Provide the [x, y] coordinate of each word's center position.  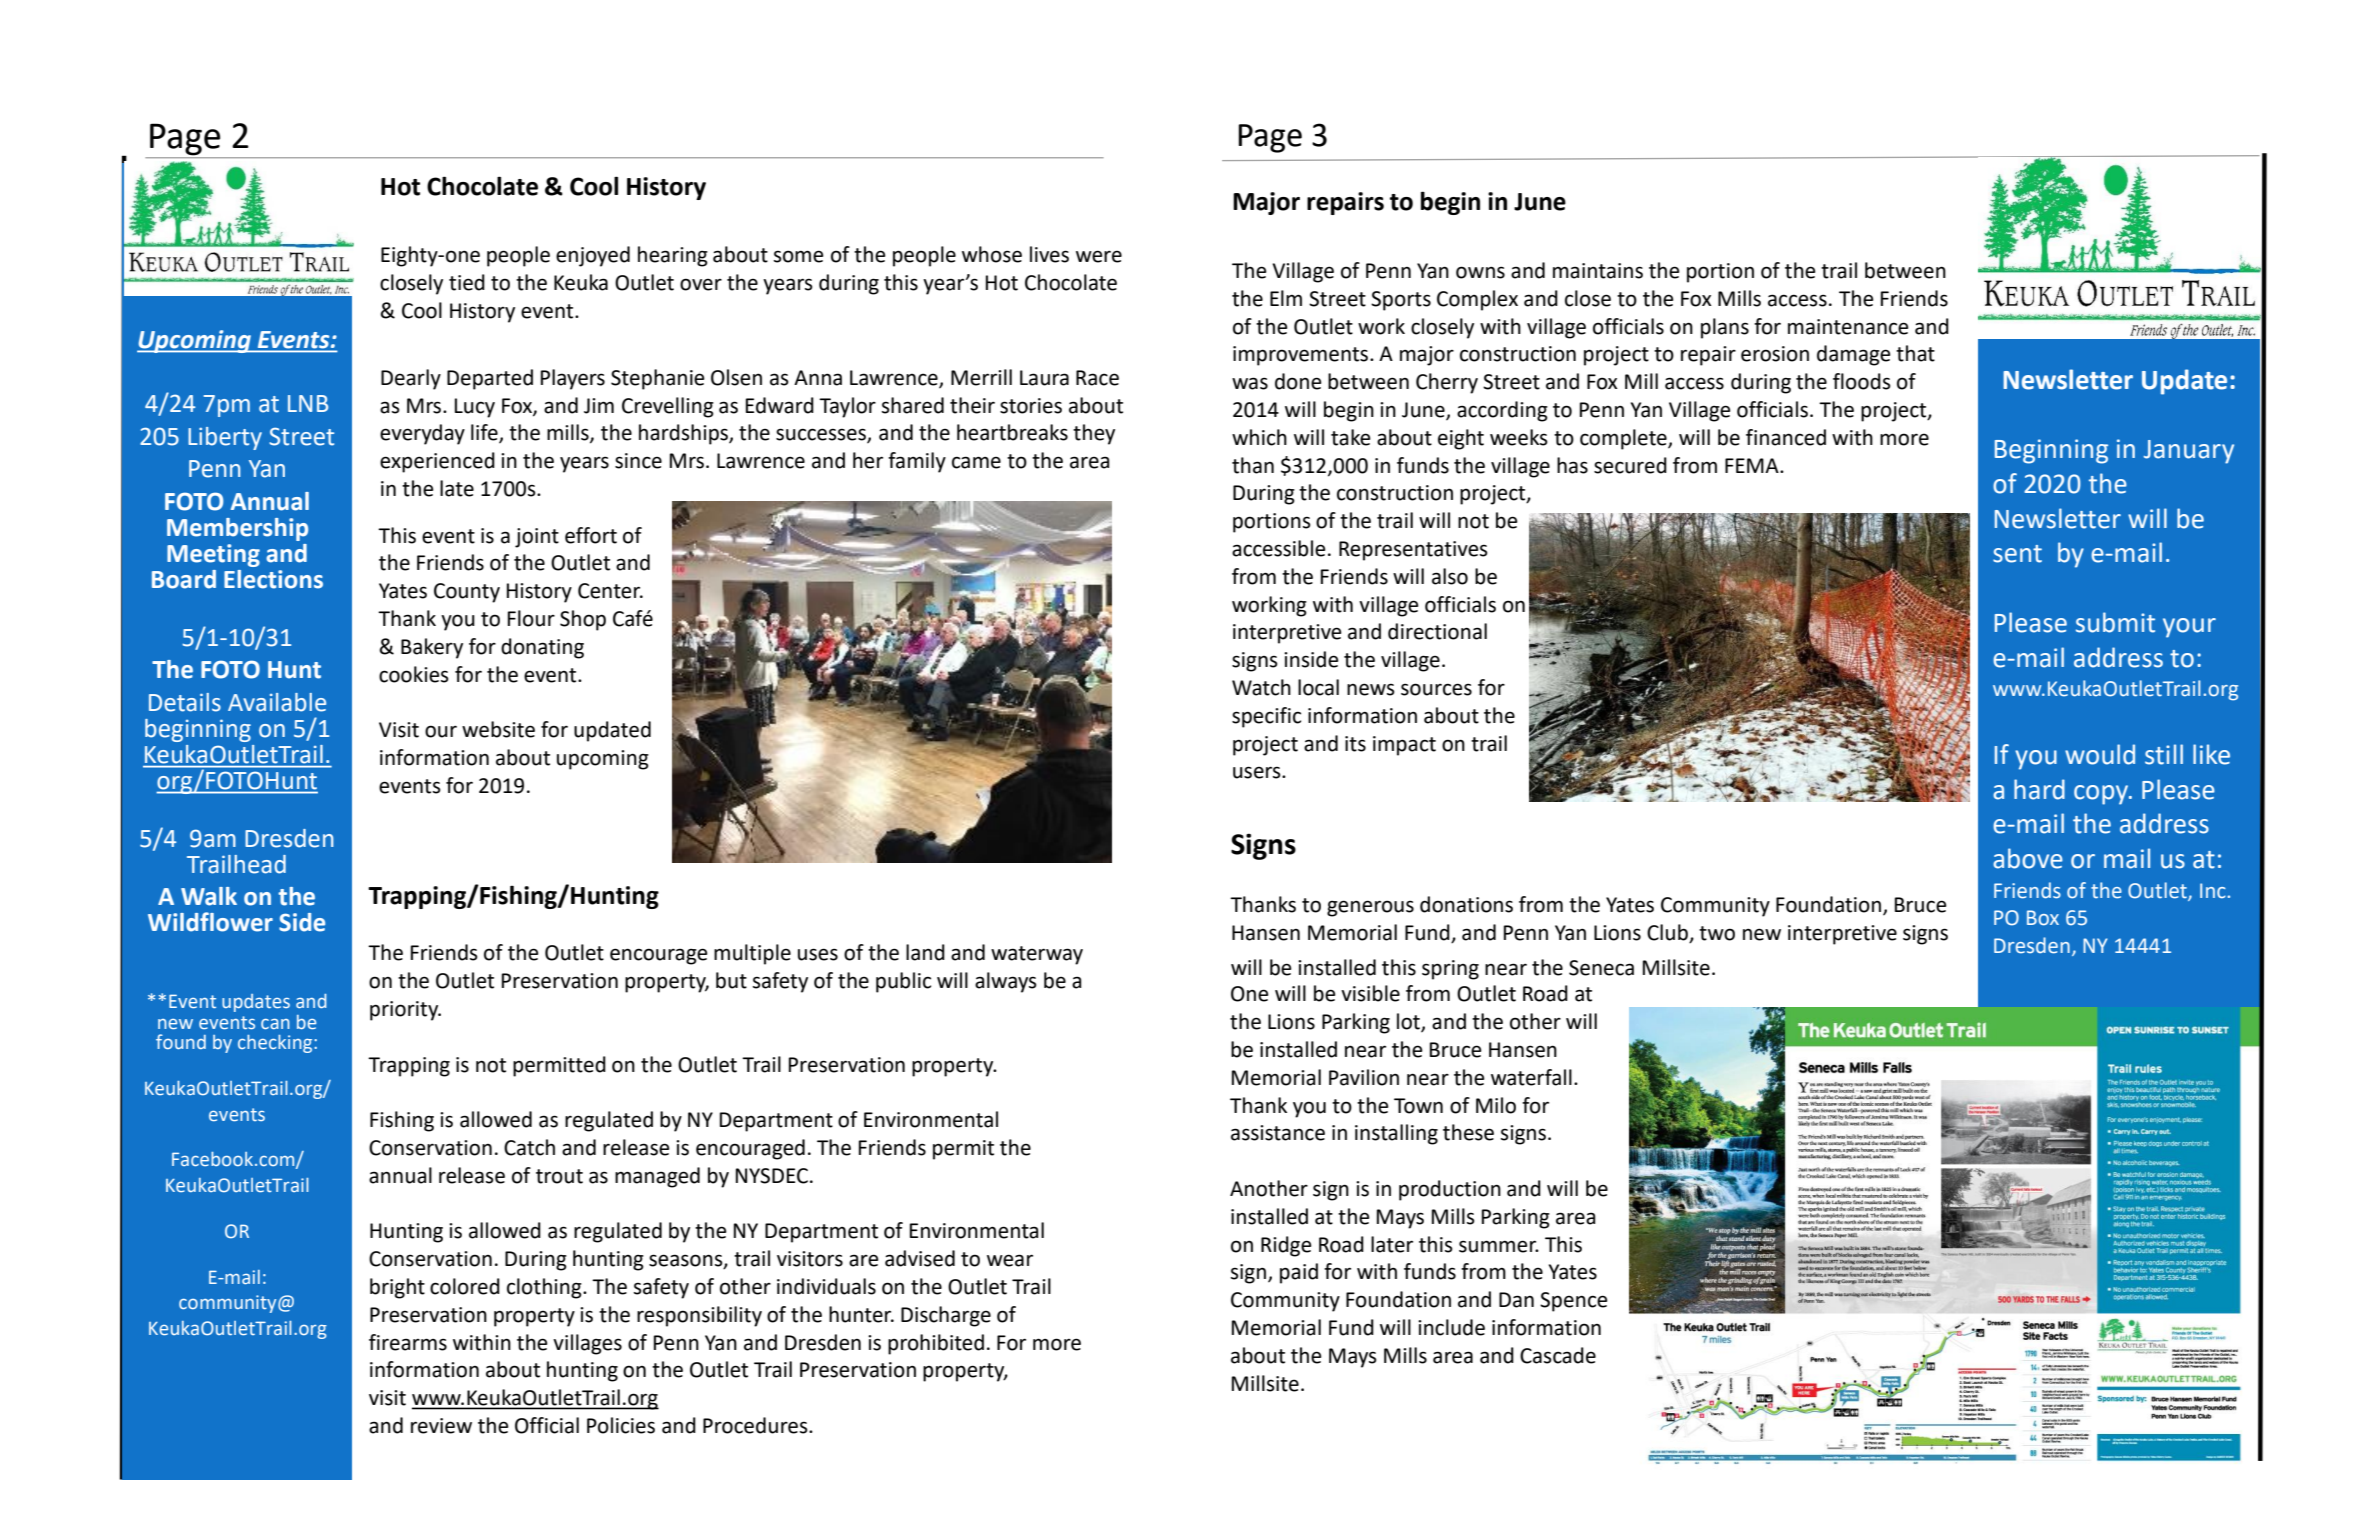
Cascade [1558, 1355]
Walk [209, 896]
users [1258, 772]
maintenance [1848, 327]
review [441, 1426]
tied [467, 282]
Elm [1286, 298]
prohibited [936, 1344]
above [2028, 858]
